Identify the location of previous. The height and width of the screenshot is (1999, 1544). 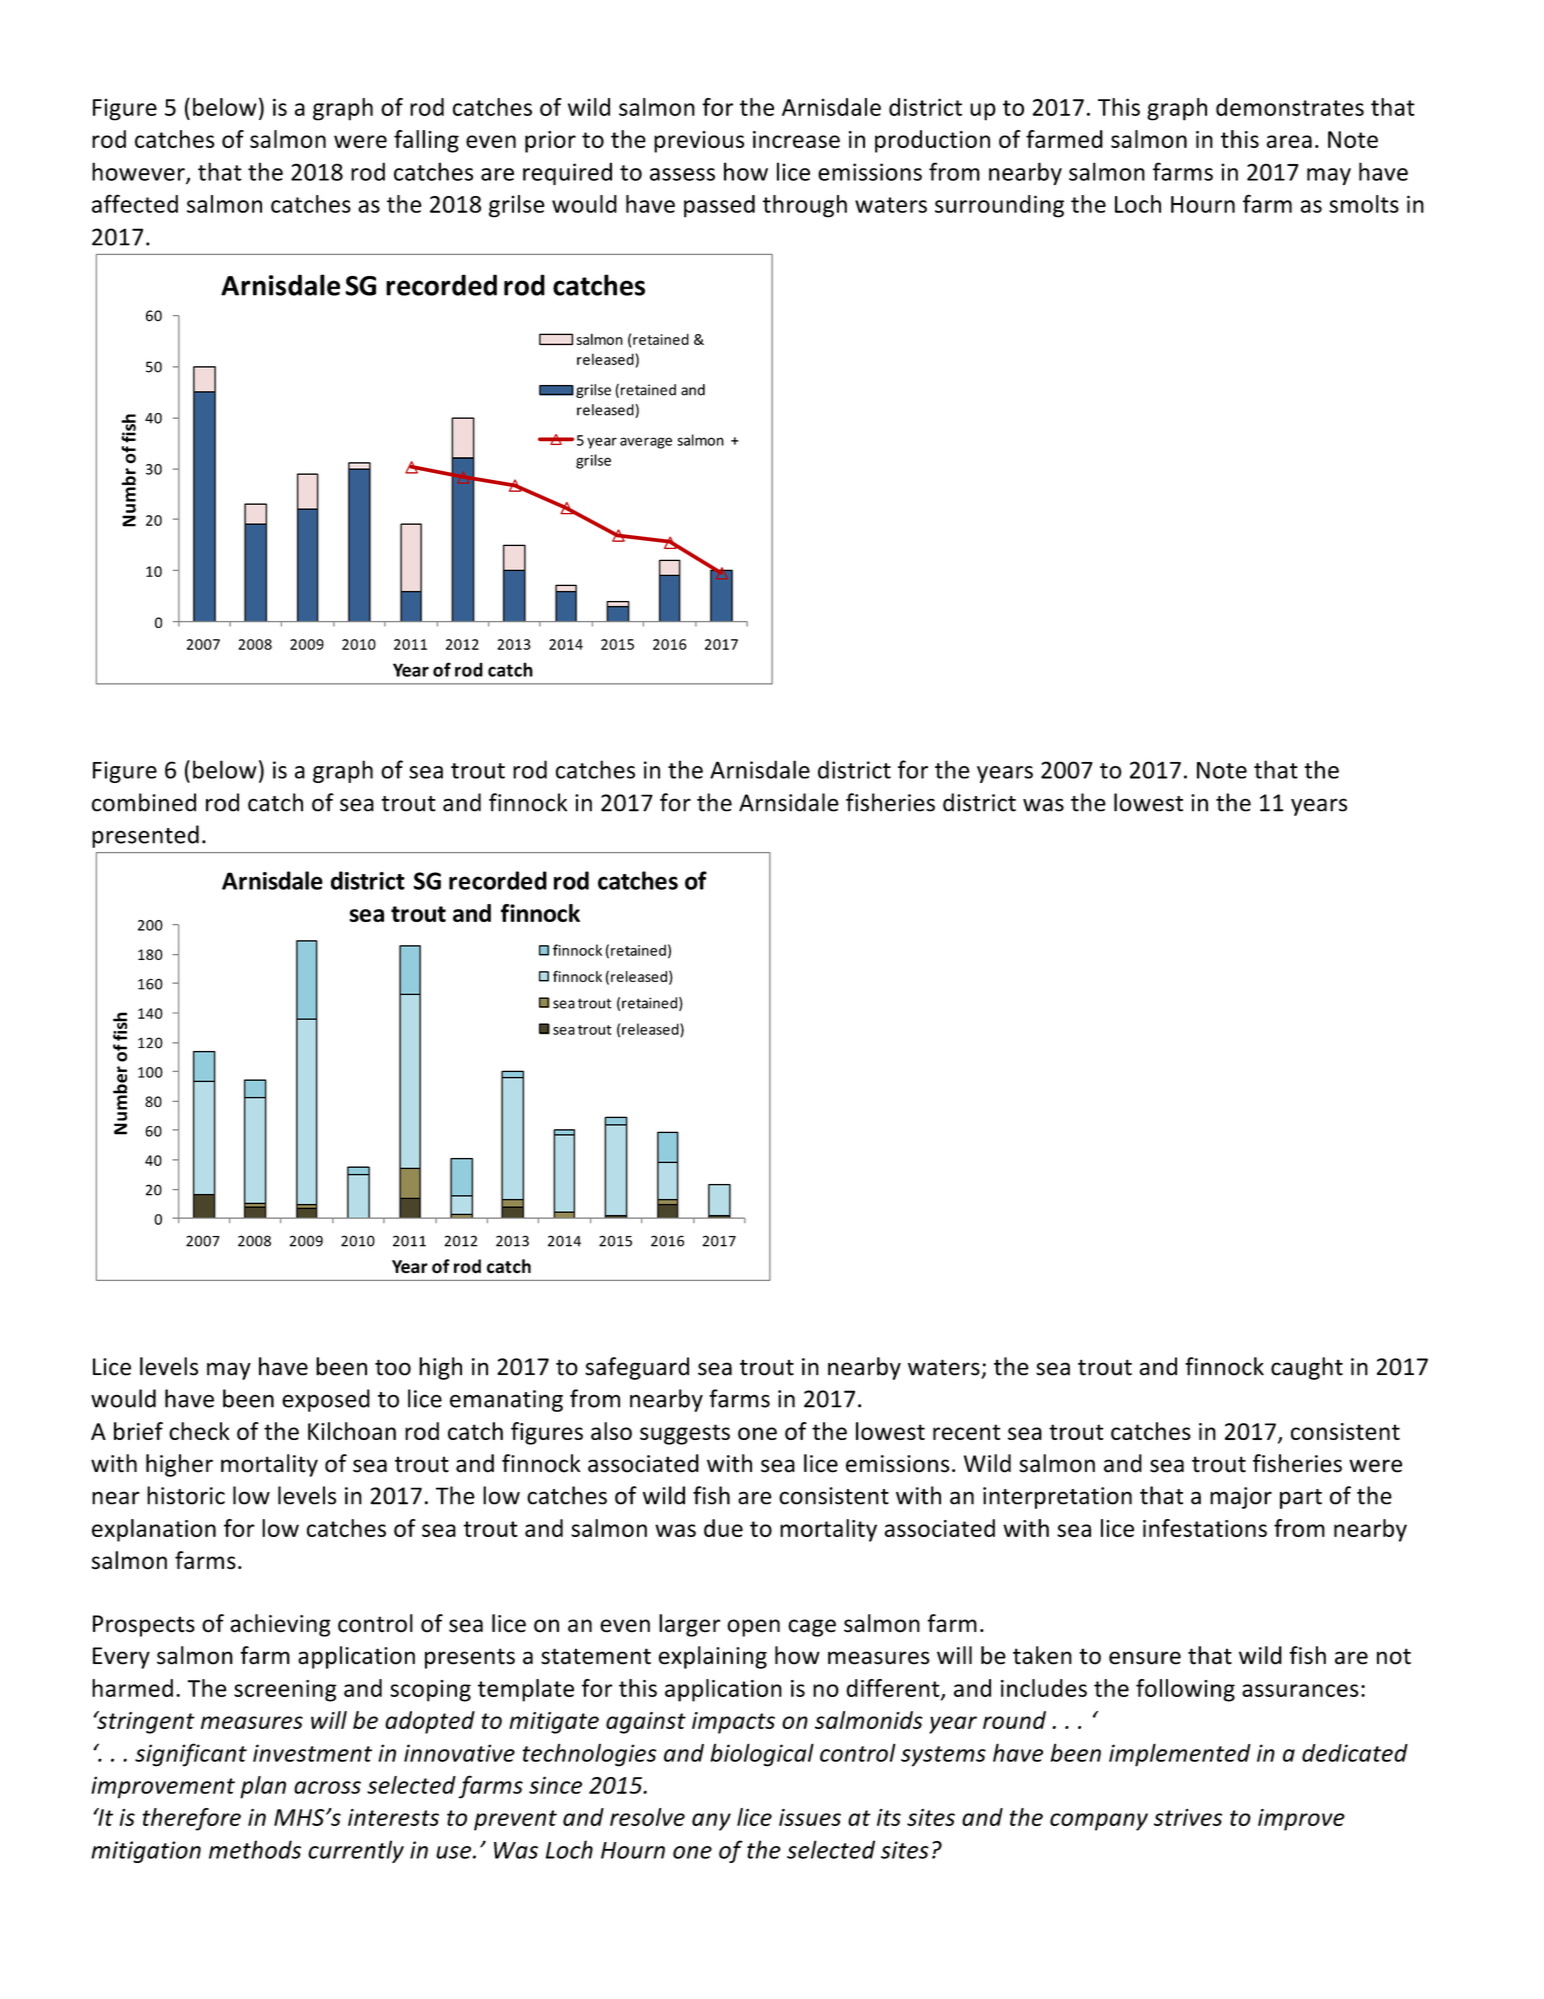
(699, 142).
